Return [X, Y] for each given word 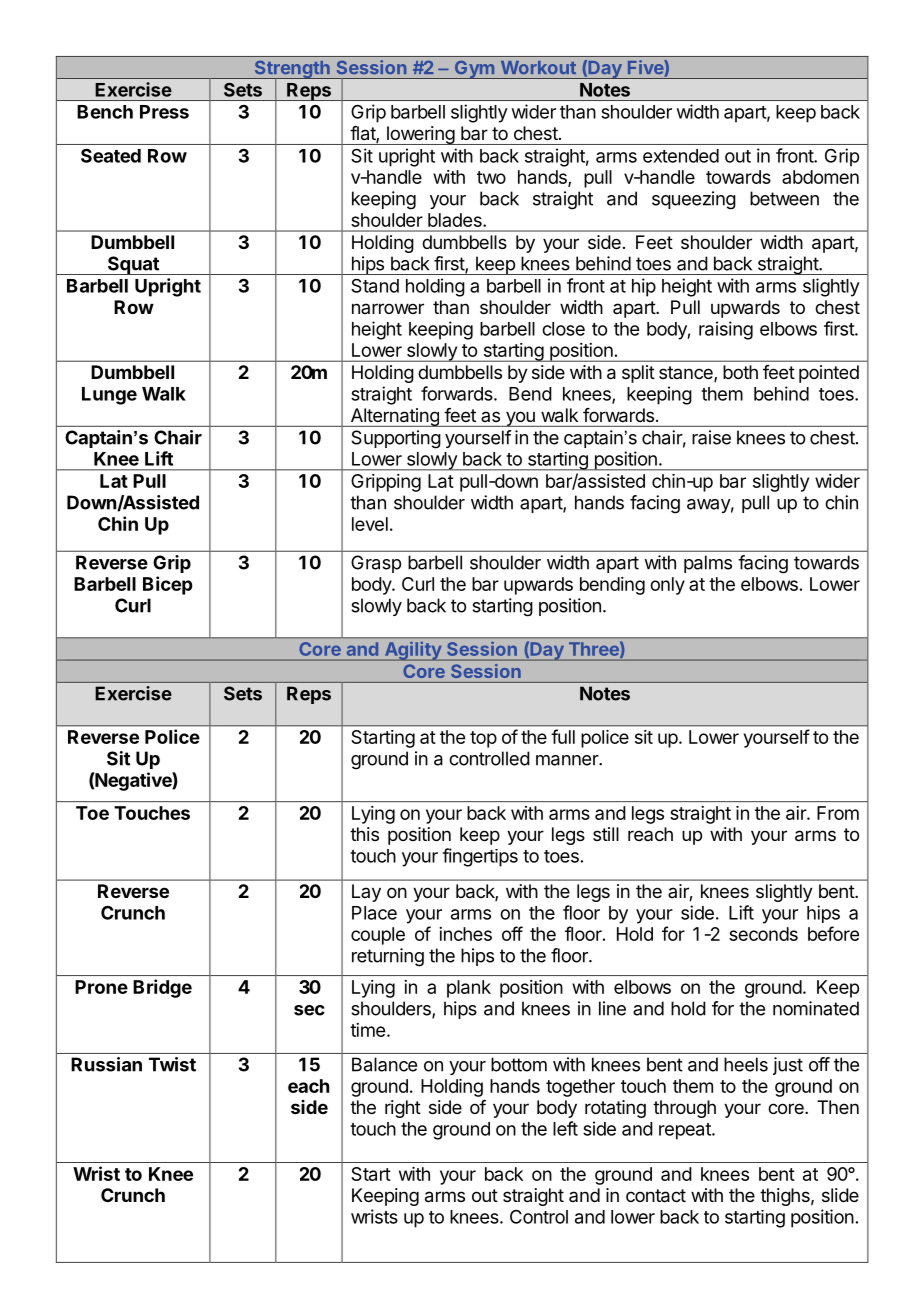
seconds [763, 934]
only [667, 586]
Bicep [168, 585]
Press [164, 112]
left [565, 1128]
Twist [172, 1064]
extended [681, 156]
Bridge [162, 988]
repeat [686, 1131]
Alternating [394, 417]
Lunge [109, 396]
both [740, 372]
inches [465, 934]
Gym [474, 69]
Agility [412, 651]
